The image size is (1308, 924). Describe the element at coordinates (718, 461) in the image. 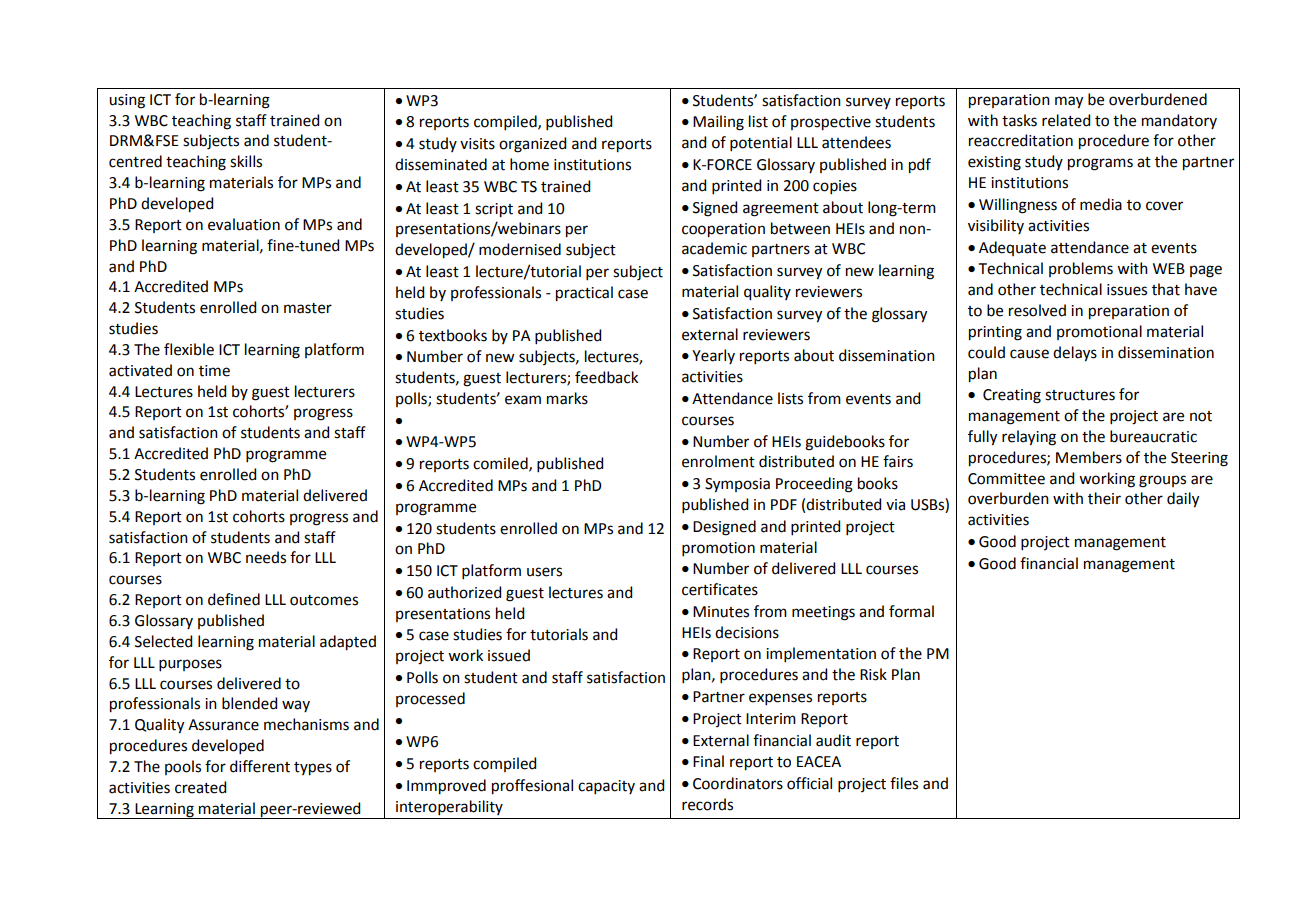

I see `enrolment` at that location.
